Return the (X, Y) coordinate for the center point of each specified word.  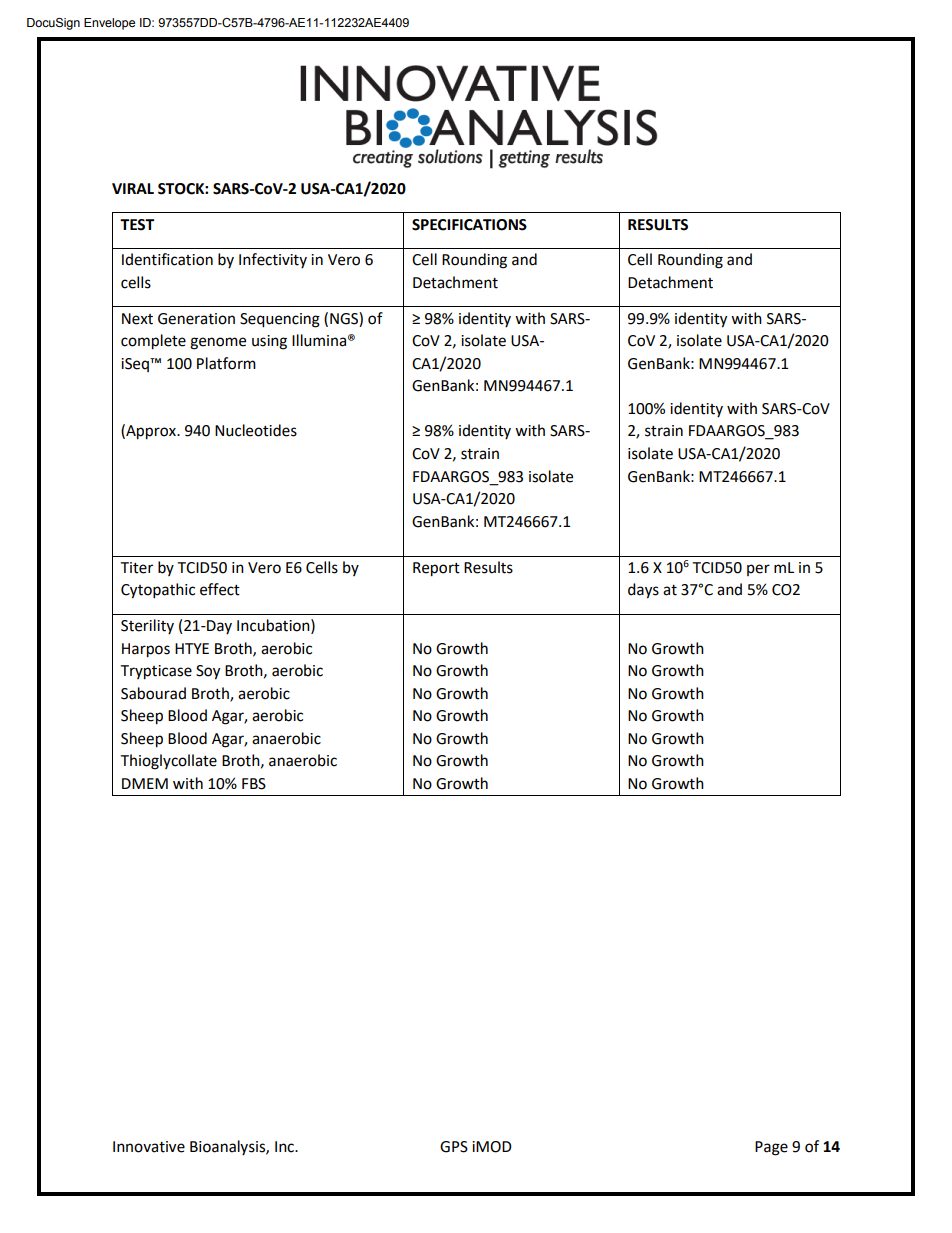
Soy (208, 672)
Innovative (149, 1147)
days (643, 591)
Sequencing (280, 320)
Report (436, 569)
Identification (167, 259)
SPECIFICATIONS (469, 225)
